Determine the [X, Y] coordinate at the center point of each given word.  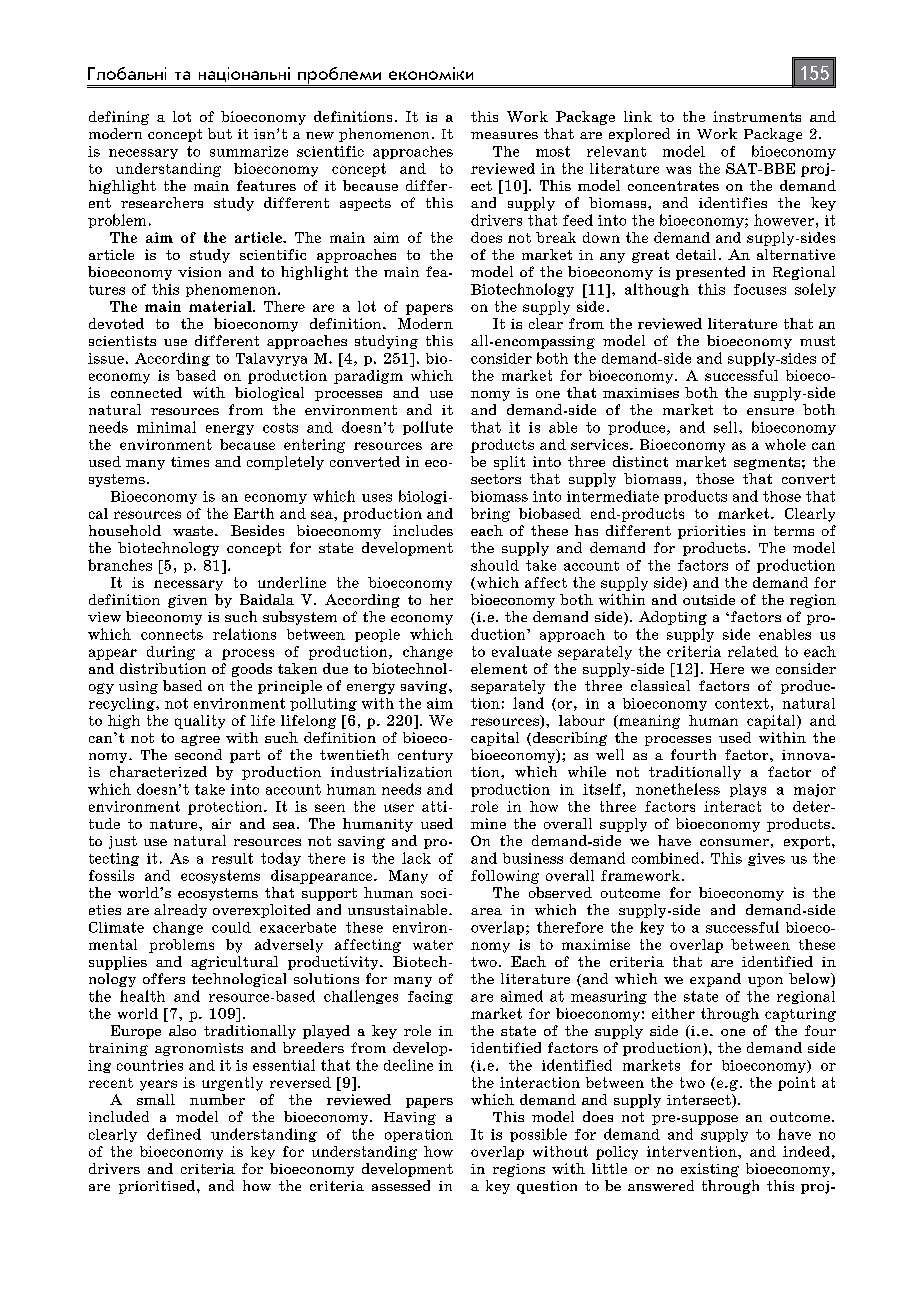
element [499, 668]
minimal [166, 427]
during [171, 653]
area [486, 911]
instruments [757, 116]
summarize [249, 151]
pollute [428, 428]
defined [174, 1134]
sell [727, 427]
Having [410, 1118]
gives [766, 859]
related [753, 651]
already [180, 911]
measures [504, 135]
